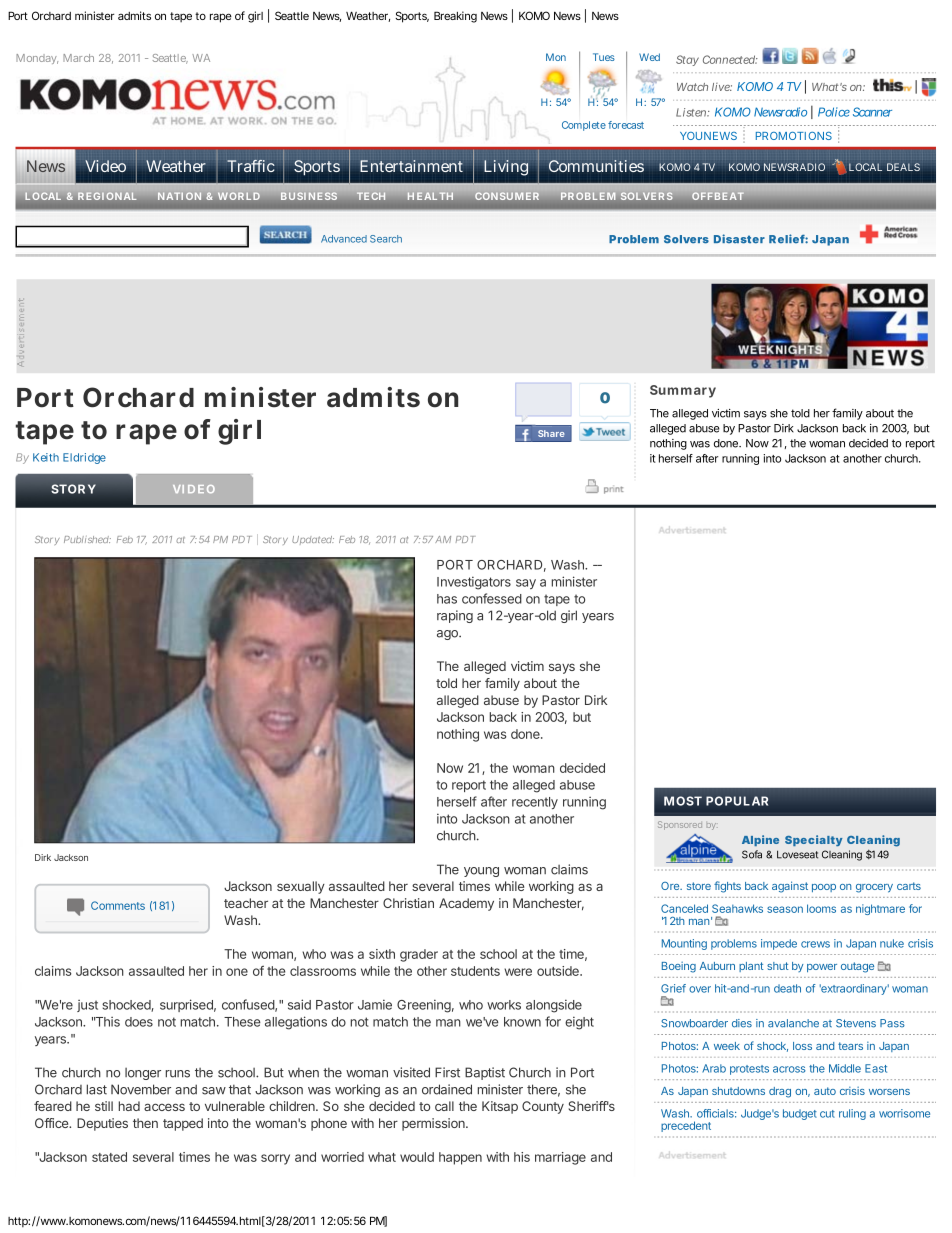 The width and height of the screenshot is (952, 1233). Describe the element at coordinates (474, 583) in the screenshot. I see `Investigators` at that location.
